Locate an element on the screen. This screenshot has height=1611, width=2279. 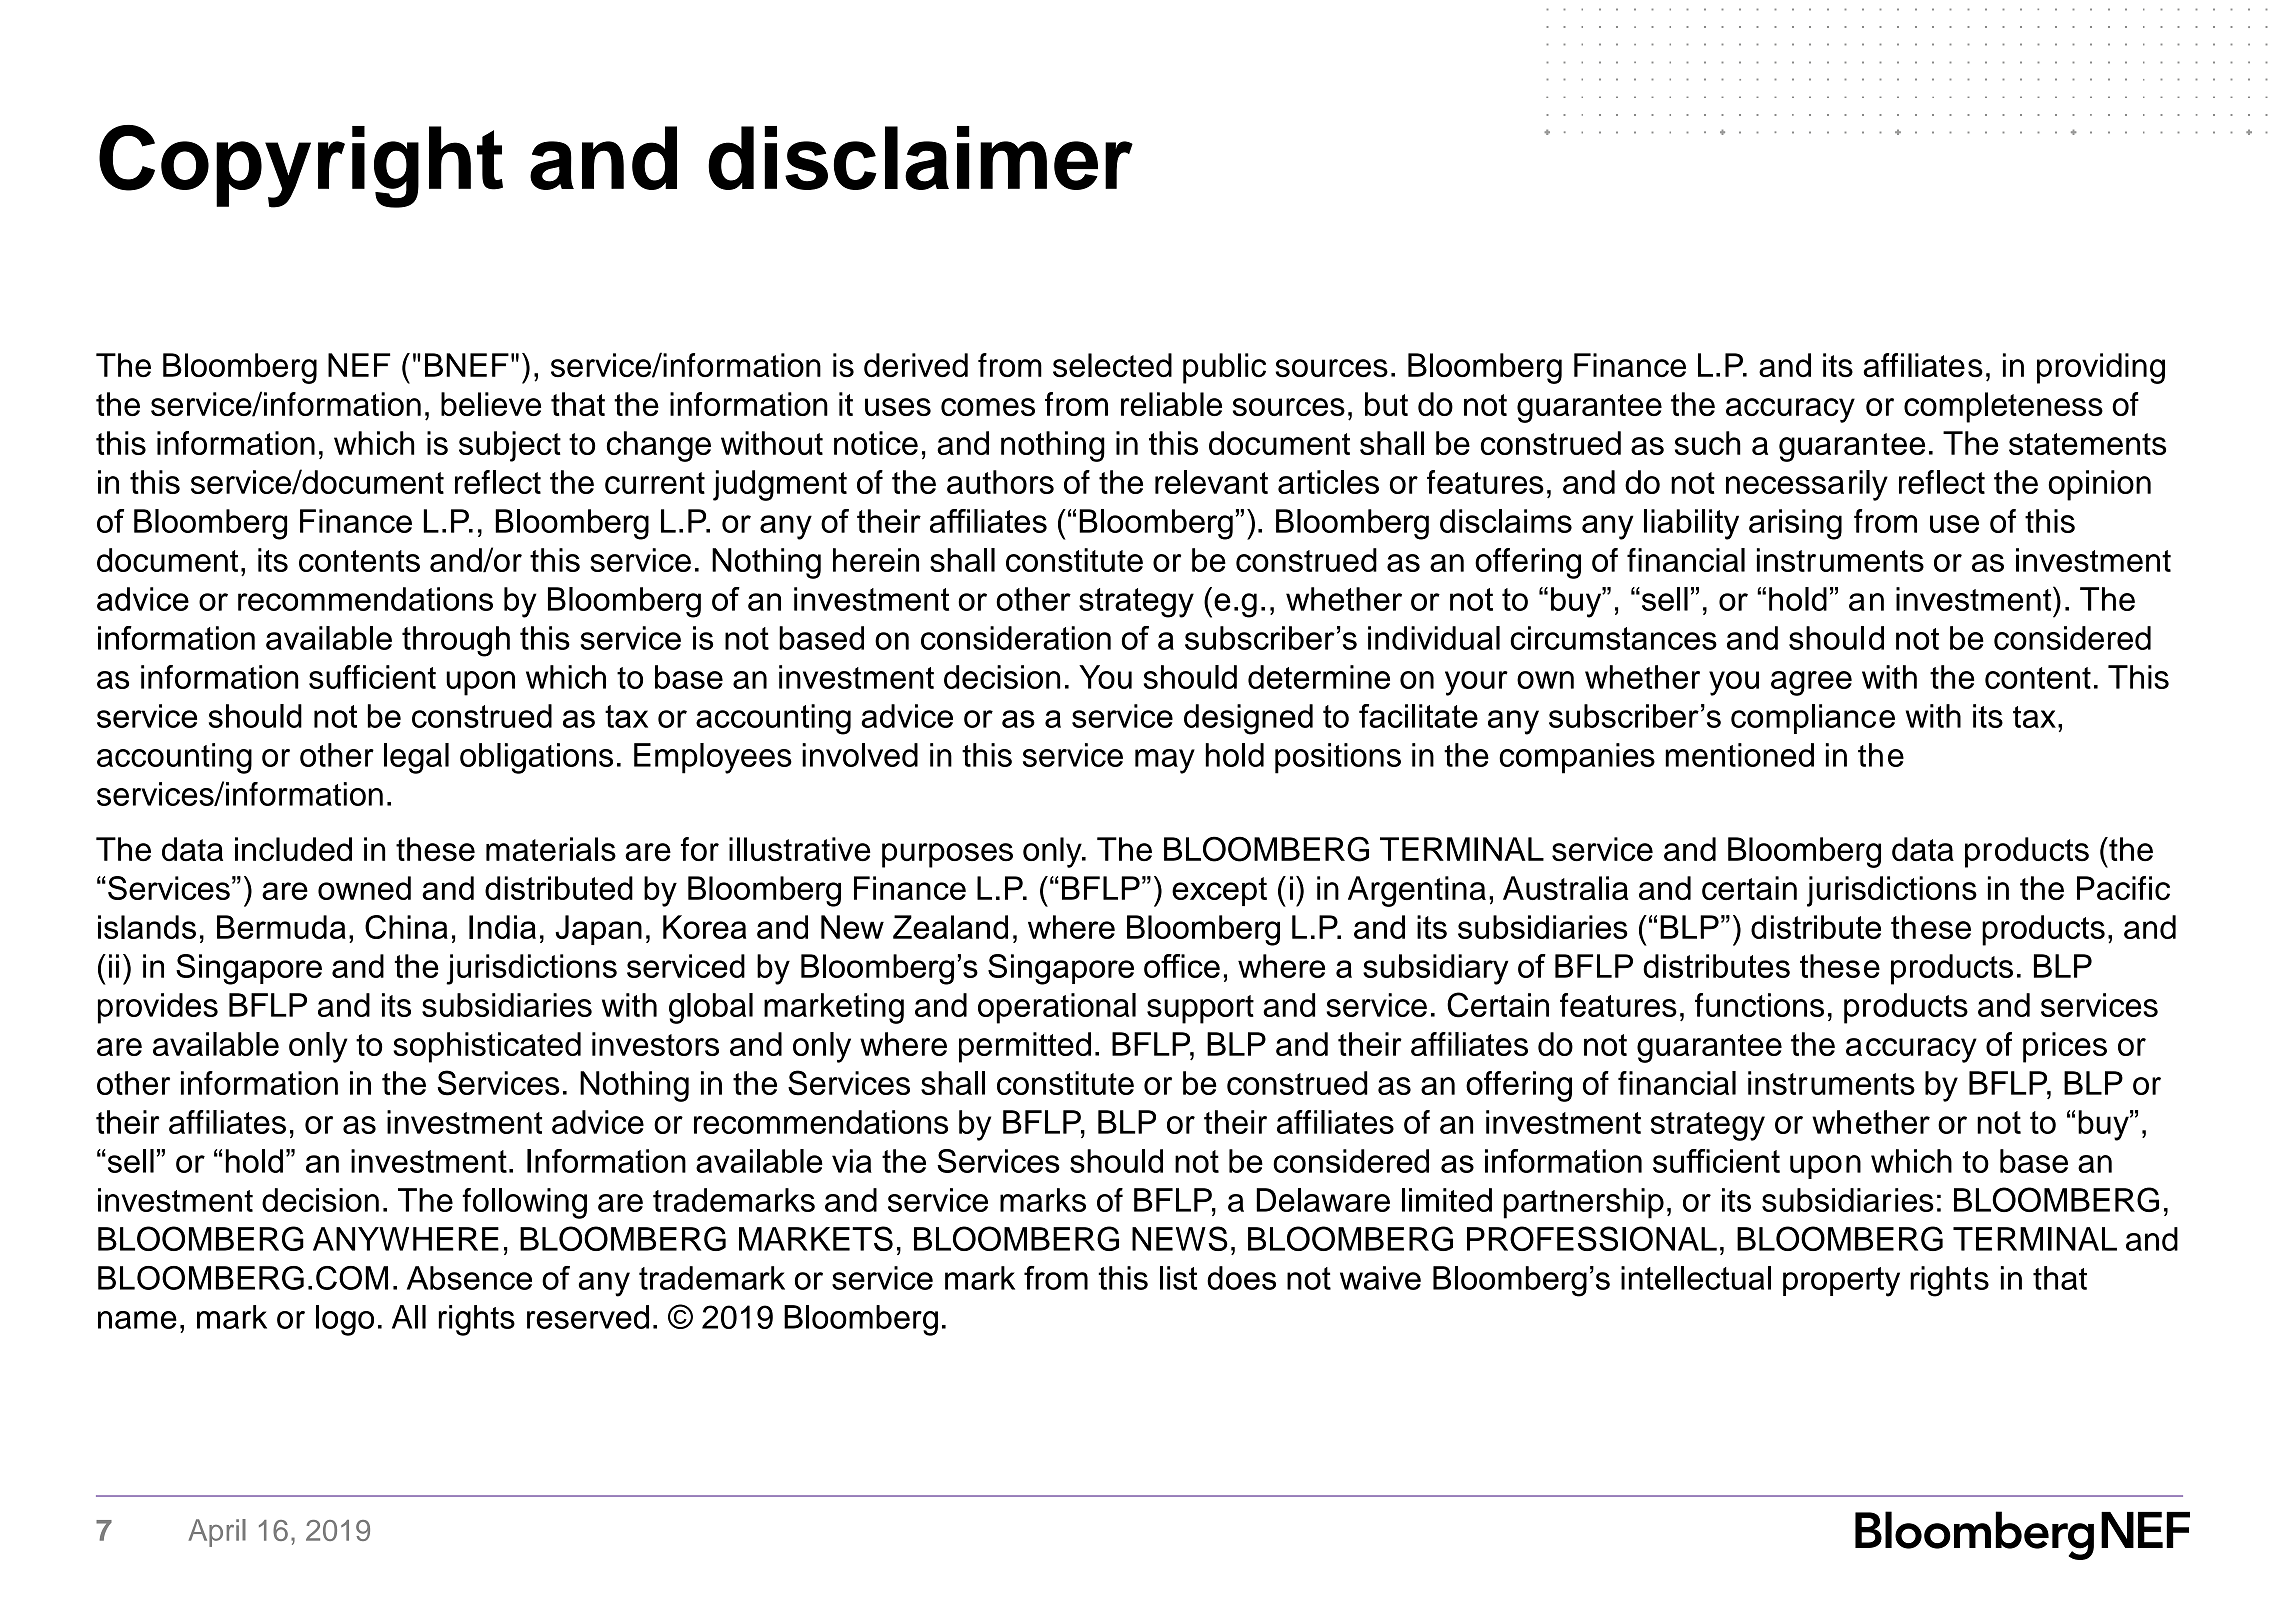
list is located at coordinates (1178, 1278).
